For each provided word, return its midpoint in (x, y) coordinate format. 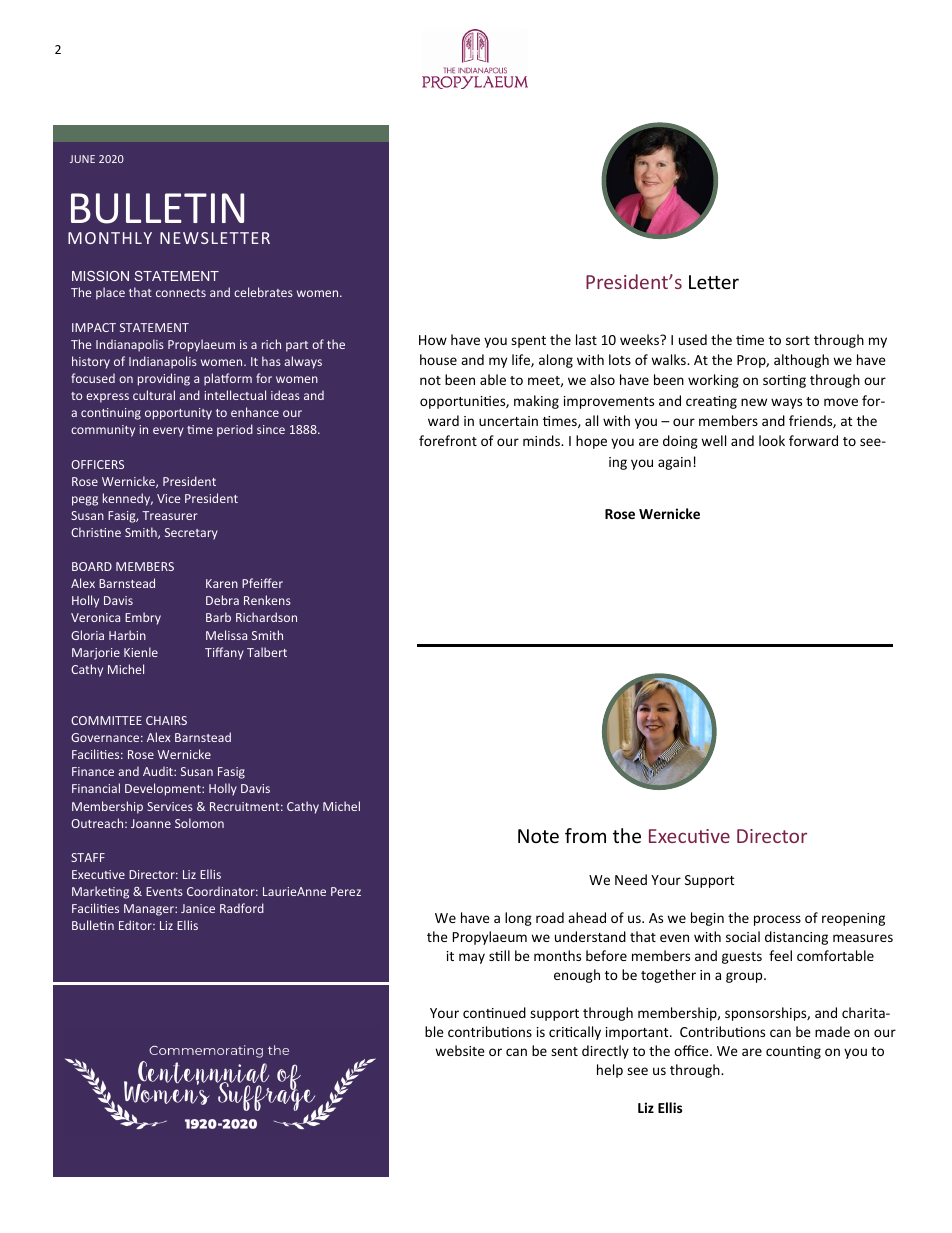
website (460, 1050)
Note (538, 836)
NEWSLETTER (215, 238)
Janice (198, 908)
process (777, 920)
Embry (143, 618)
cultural (154, 395)
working (713, 381)
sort (798, 340)
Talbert (267, 652)
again (674, 463)
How (433, 340)
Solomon (199, 823)
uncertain (508, 421)
